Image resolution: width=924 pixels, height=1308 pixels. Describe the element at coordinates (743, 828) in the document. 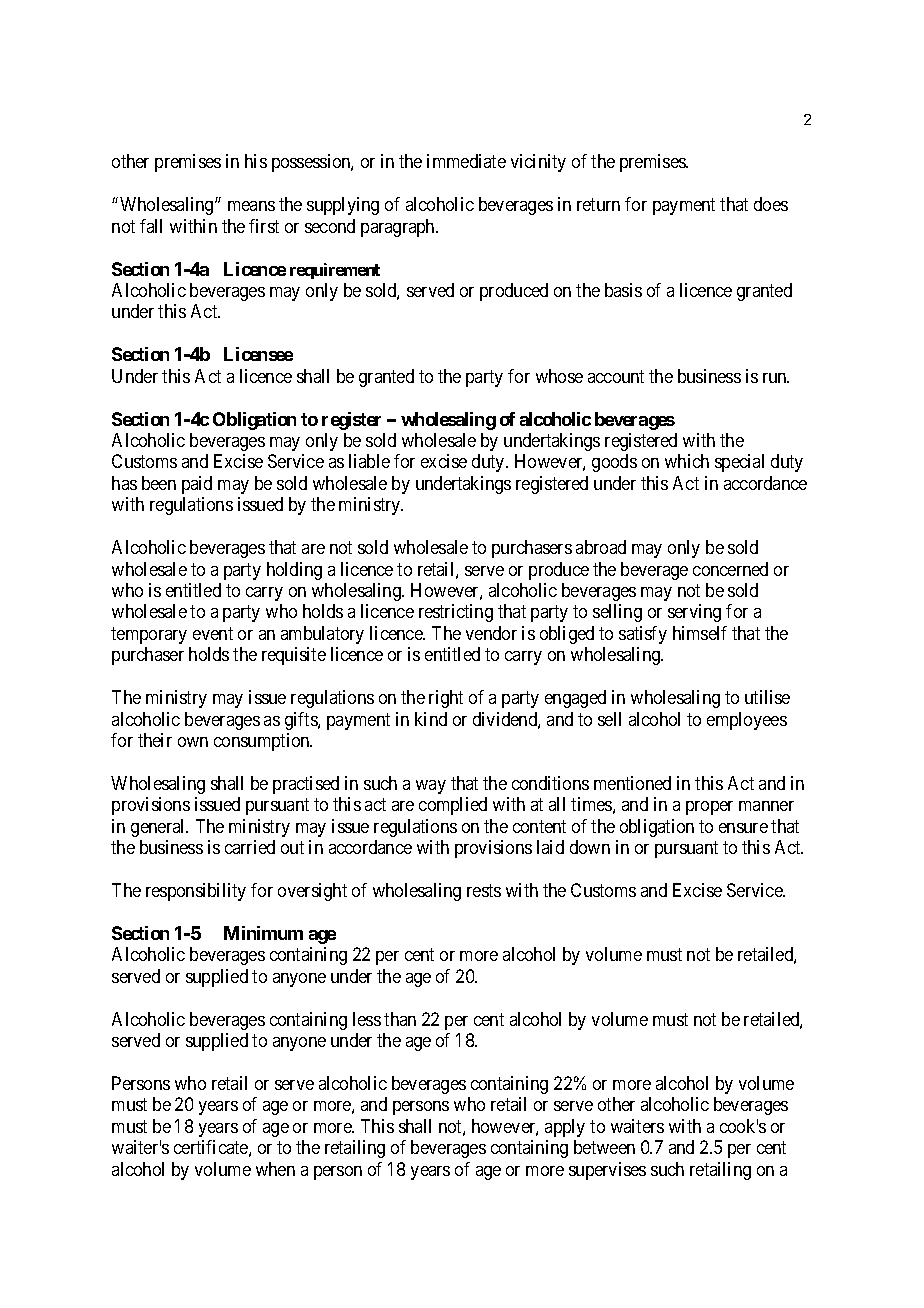

I see `ensure` at that location.
